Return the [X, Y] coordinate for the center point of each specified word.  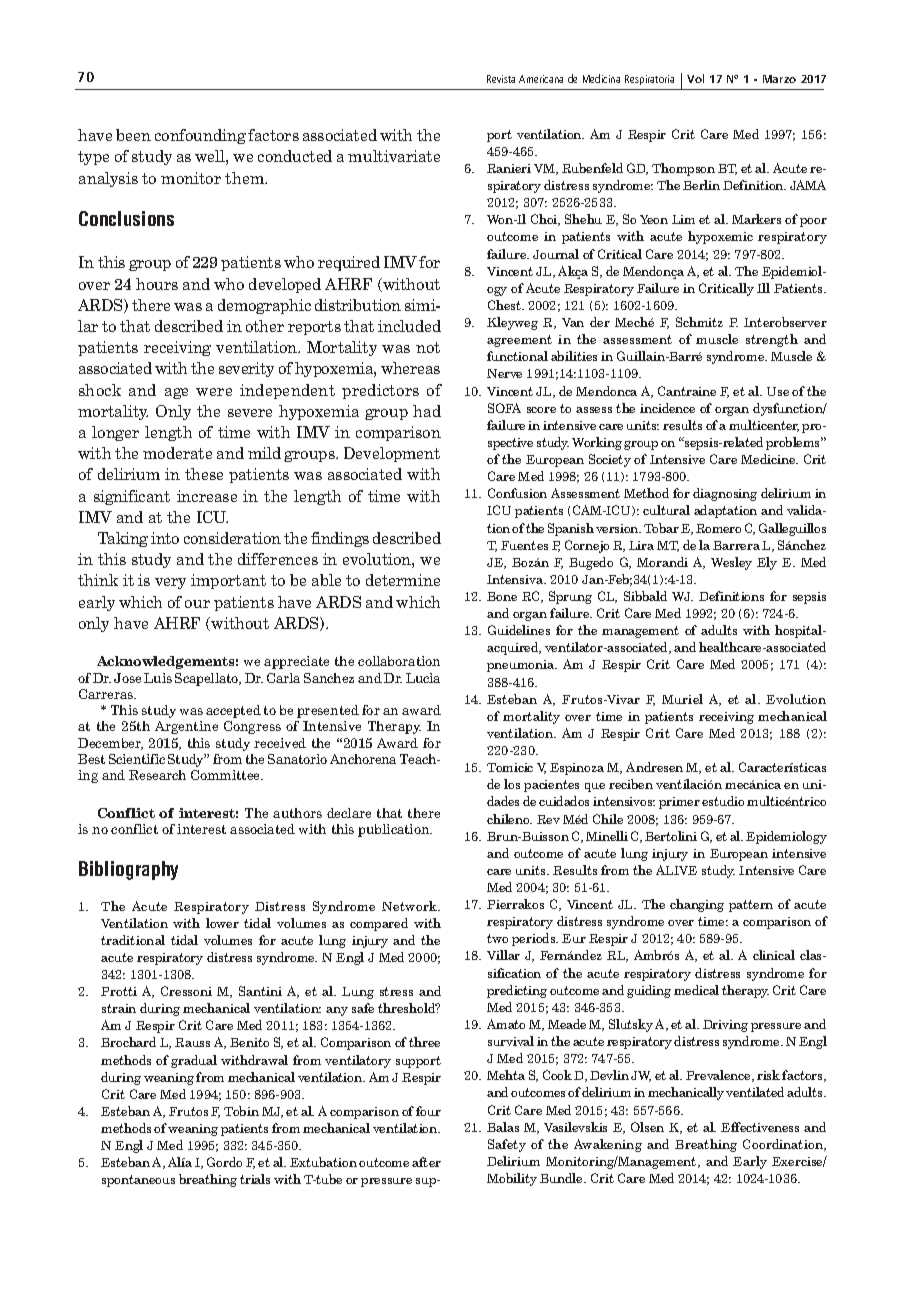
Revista [501, 79]
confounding [200, 136]
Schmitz [699, 322]
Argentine [186, 727]
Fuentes [524, 545]
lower [222, 923]
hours [157, 284]
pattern [751, 906]
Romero [718, 528]
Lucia [423, 678]
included [409, 326]
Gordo [224, 1162]
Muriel [682, 699]
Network [411, 906]
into [165, 538]
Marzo [779, 79]
